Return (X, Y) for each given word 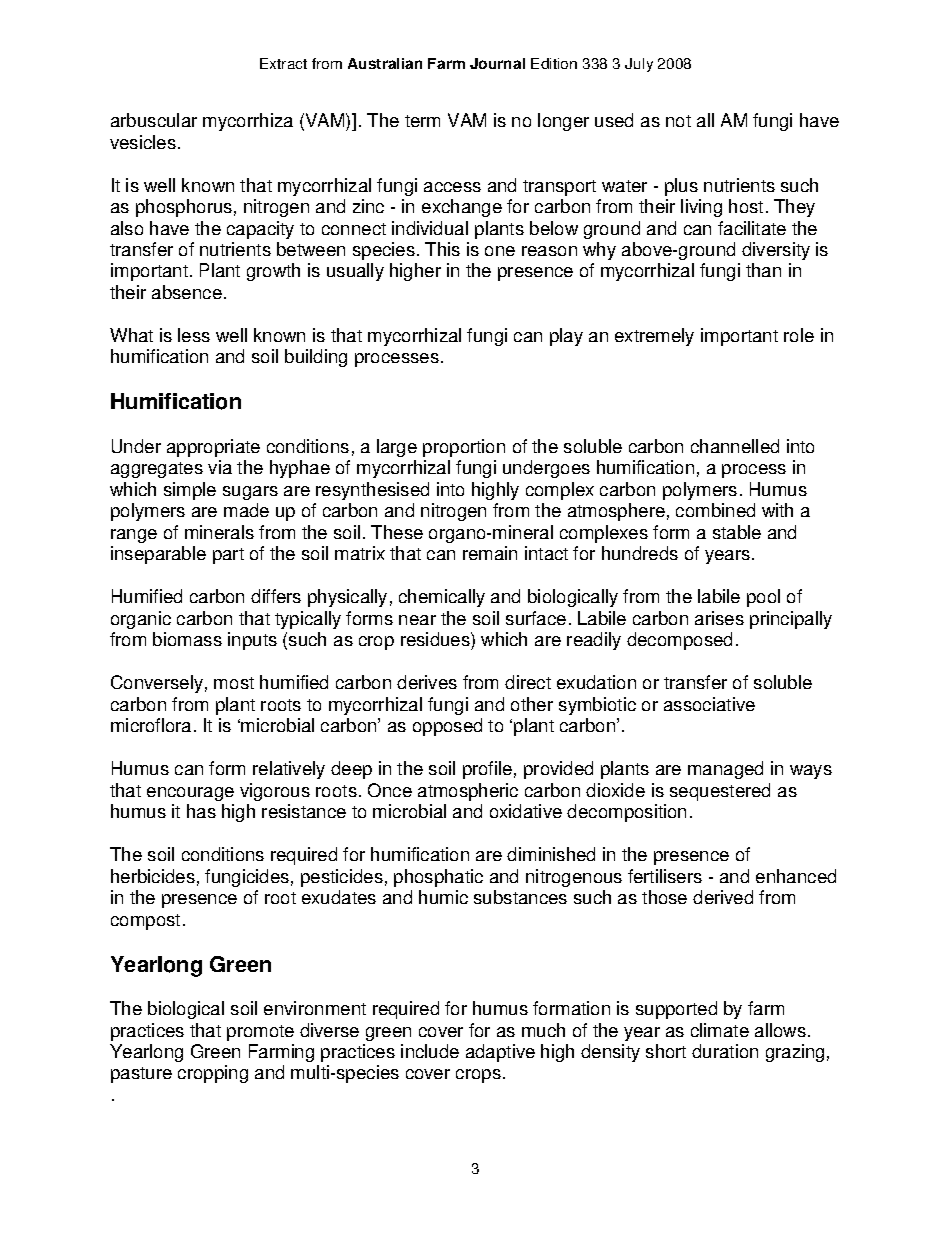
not (678, 121)
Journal (497, 63)
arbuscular (154, 120)
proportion (464, 448)
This (442, 249)
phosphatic (438, 878)
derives (427, 682)
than (763, 270)
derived (723, 897)
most (234, 683)
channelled (735, 446)
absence (187, 292)
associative (709, 704)
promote (260, 1033)
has (201, 811)
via (220, 467)
